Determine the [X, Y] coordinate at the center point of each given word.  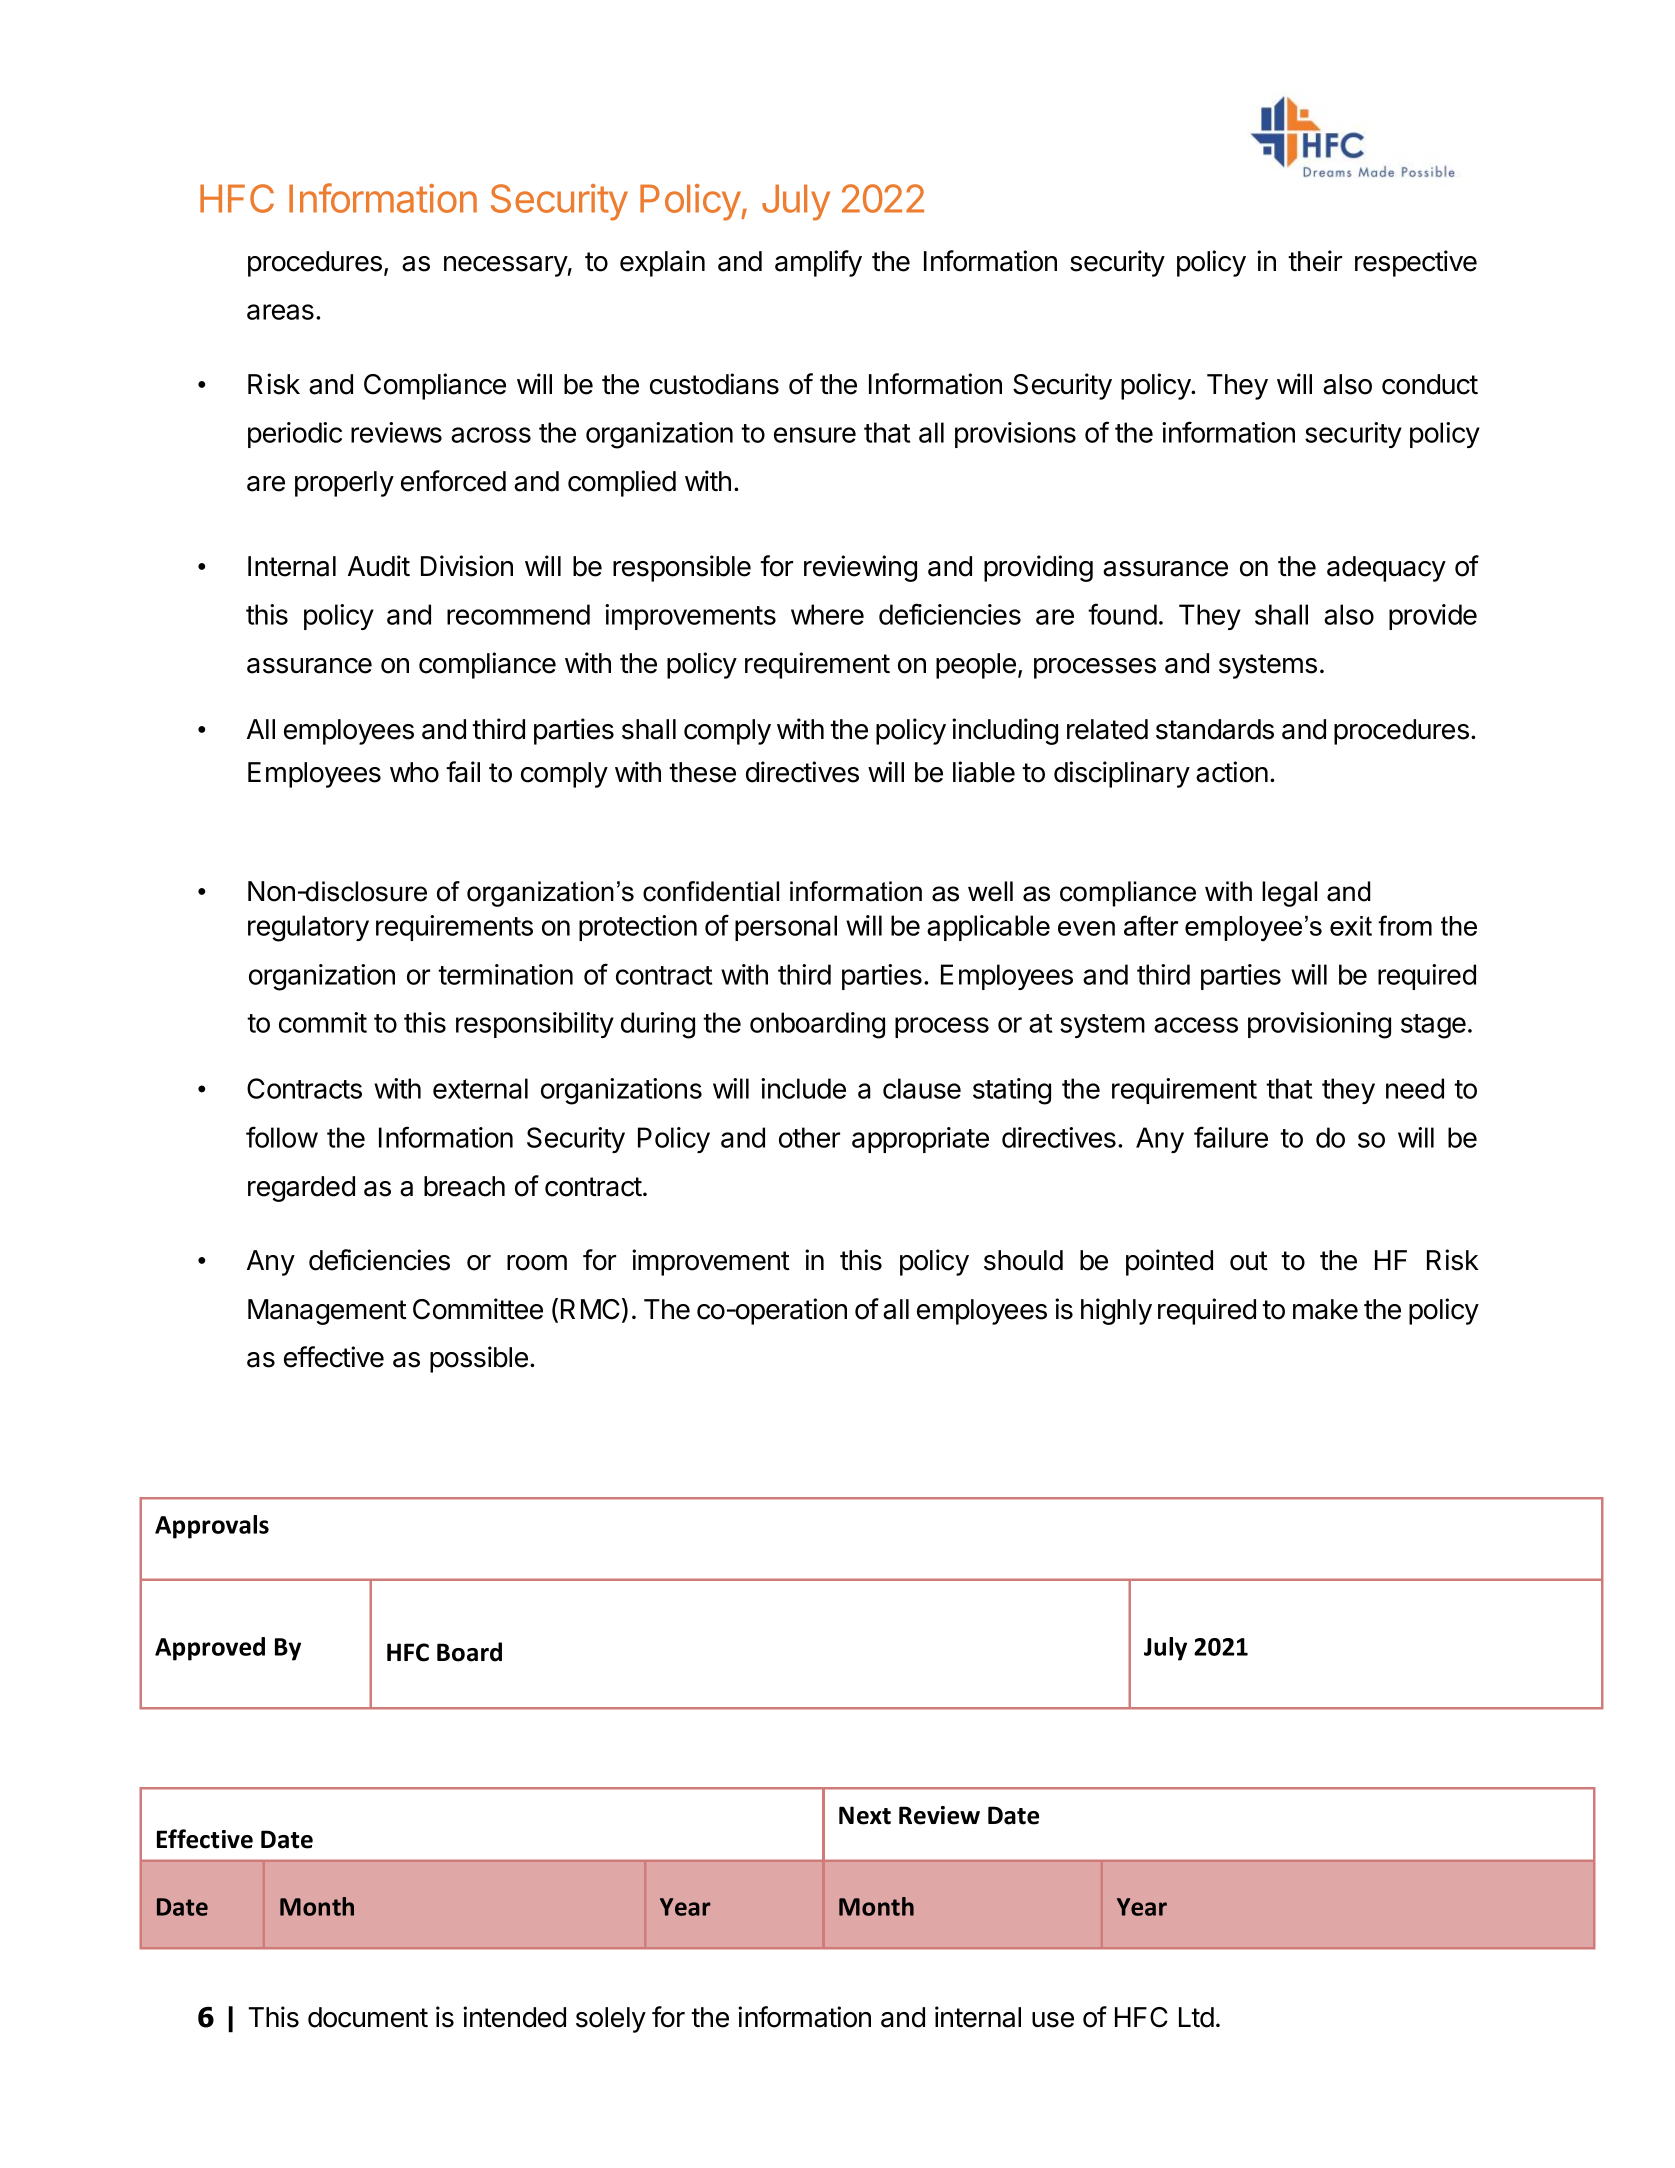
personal [786, 928]
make [1325, 1309]
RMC [590, 1309]
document [368, 2017]
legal [1289, 894]
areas [280, 312]
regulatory [308, 928]
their [1315, 261]
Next [865, 1815]
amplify [818, 263]
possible [479, 1359]
